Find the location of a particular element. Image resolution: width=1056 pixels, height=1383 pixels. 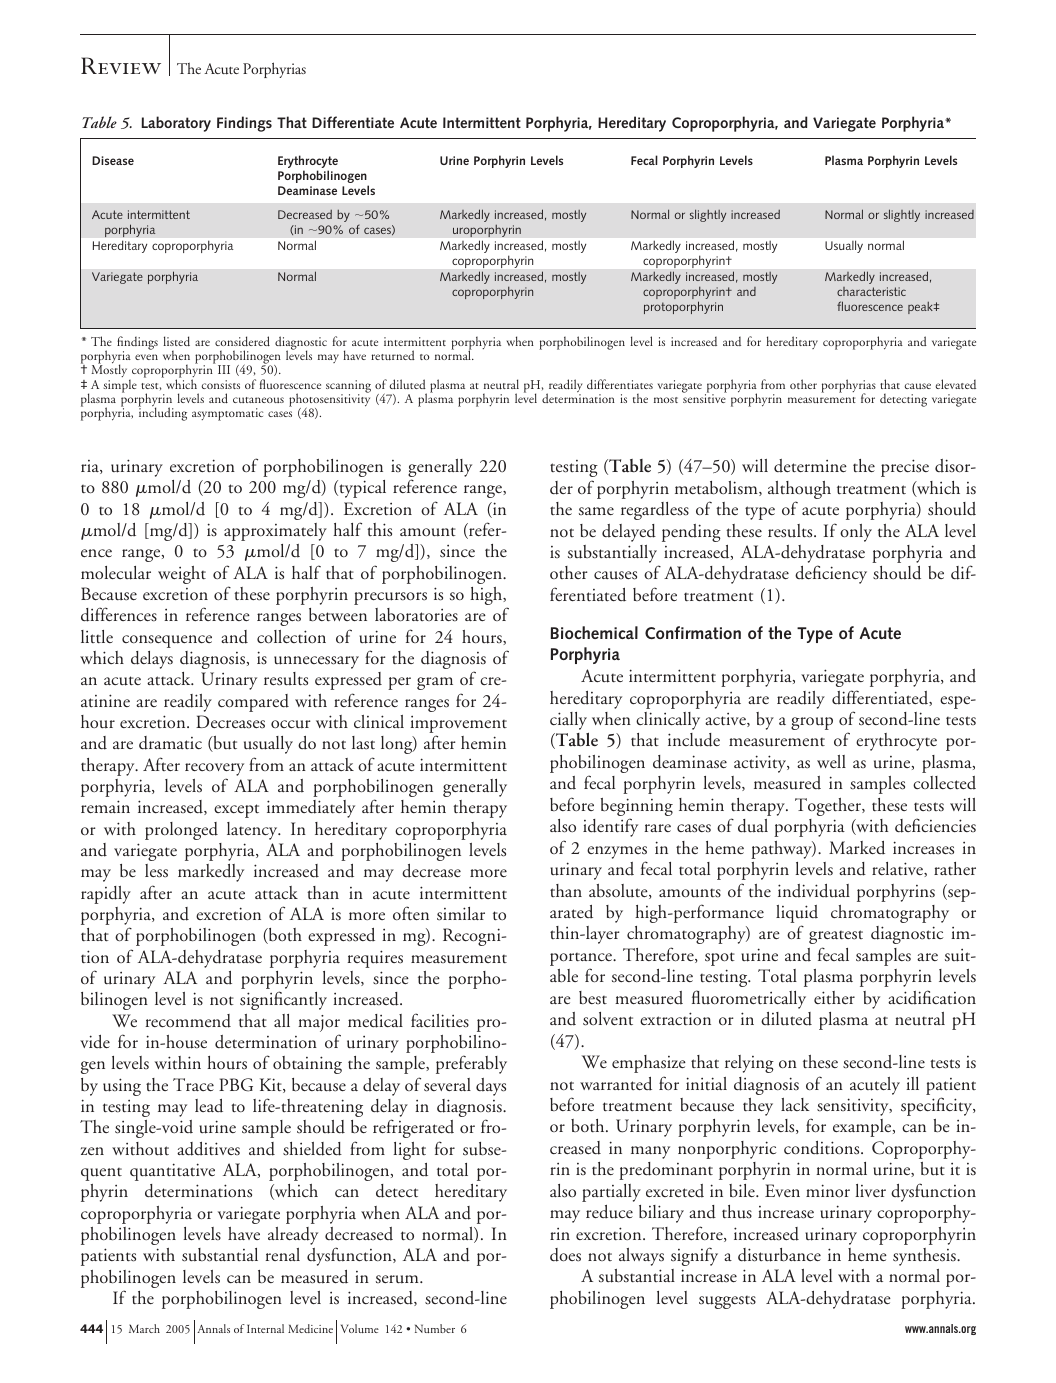

Laboratory is located at coordinates (176, 124).
